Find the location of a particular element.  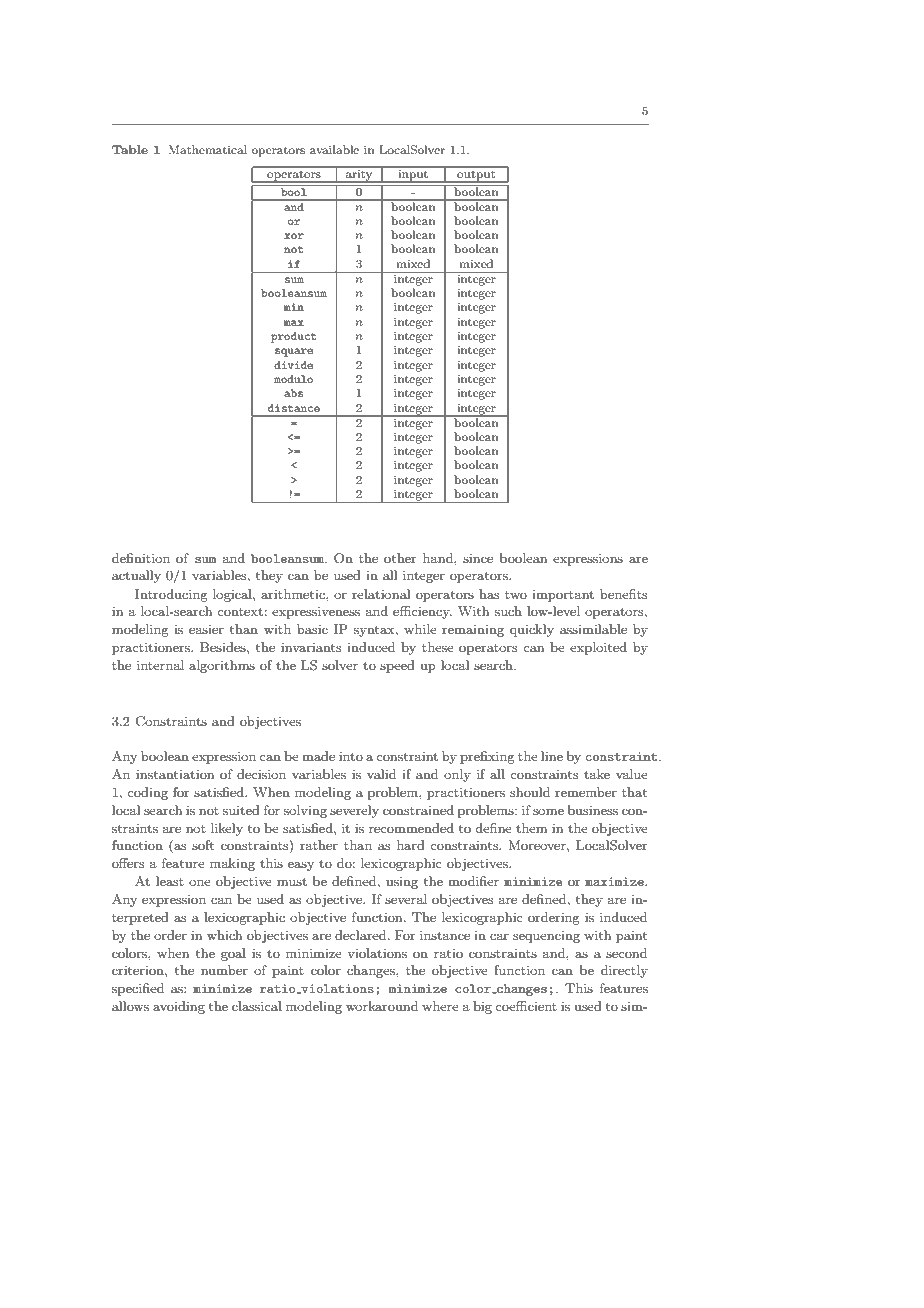

abs is located at coordinates (293, 393).
